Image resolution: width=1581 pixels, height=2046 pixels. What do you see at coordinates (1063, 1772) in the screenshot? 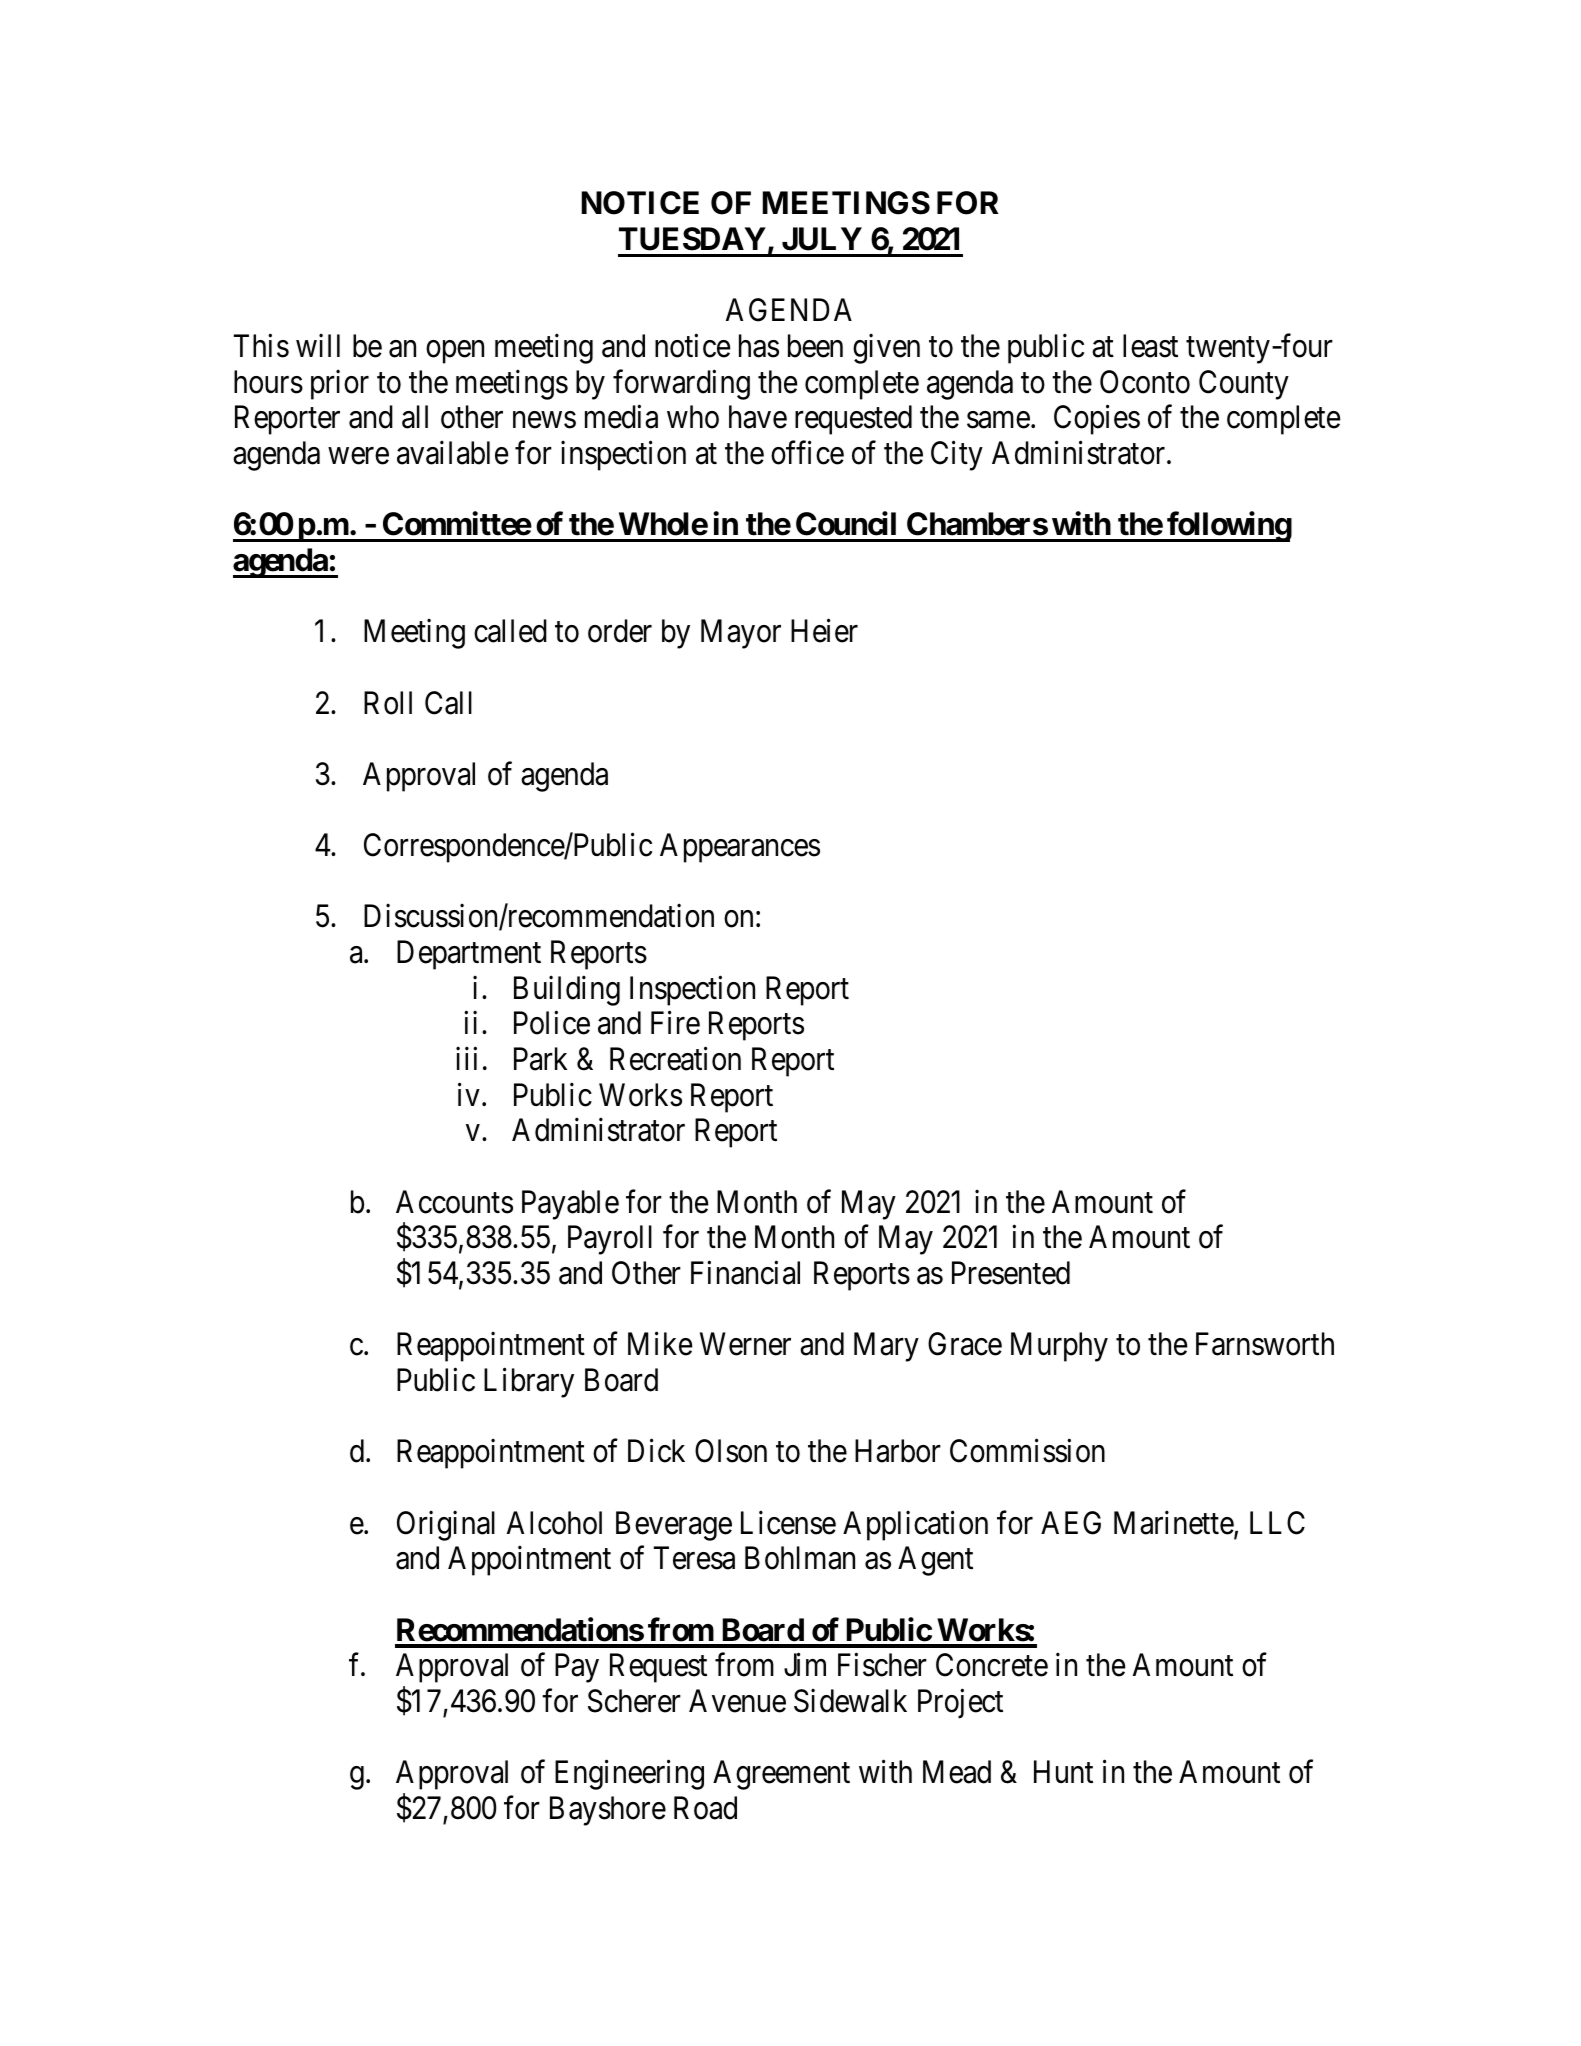
I see `Hunt` at bounding box center [1063, 1772].
